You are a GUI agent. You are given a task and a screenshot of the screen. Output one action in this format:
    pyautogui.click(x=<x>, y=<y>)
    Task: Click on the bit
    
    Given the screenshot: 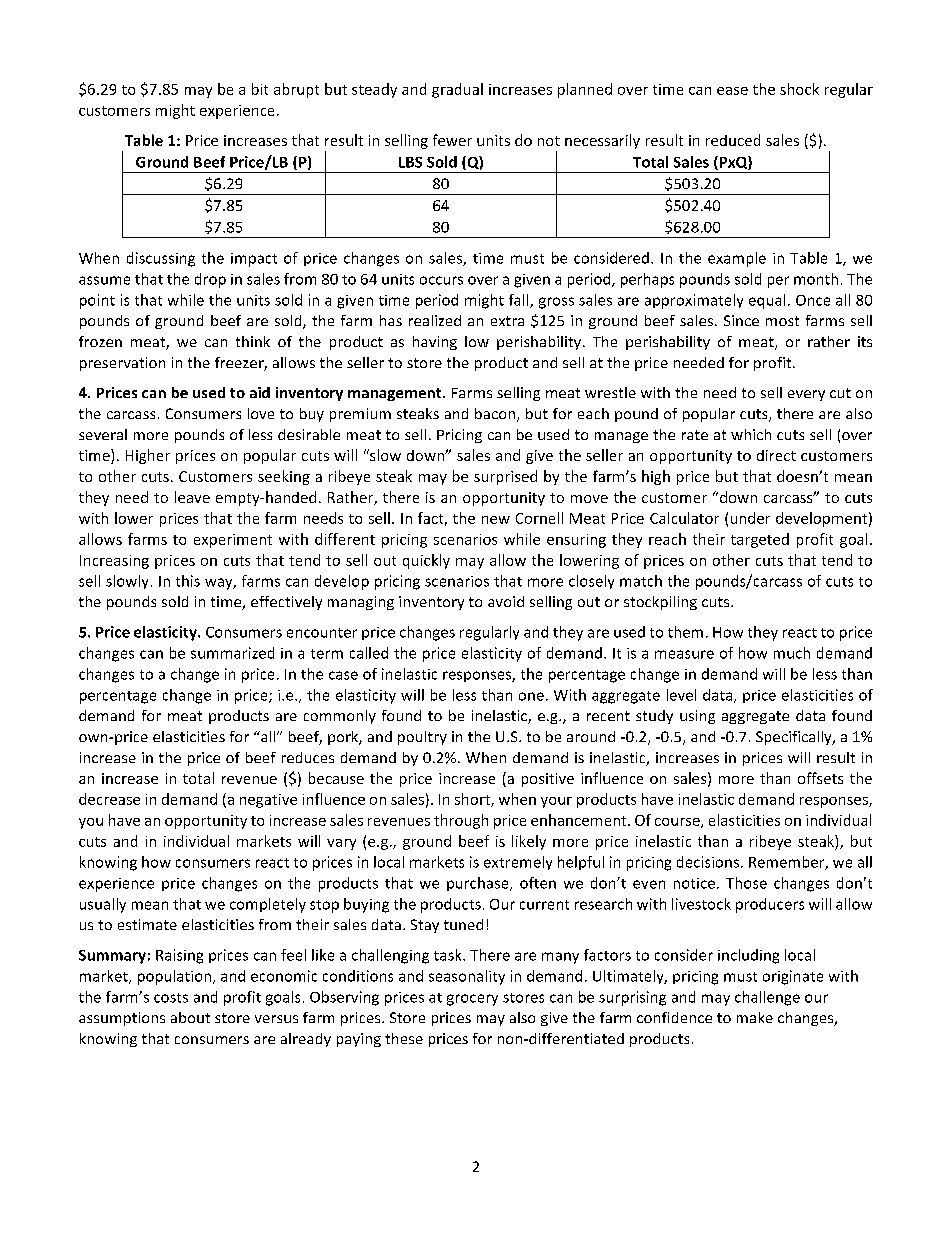 What is the action you would take?
    pyautogui.click(x=260, y=89)
